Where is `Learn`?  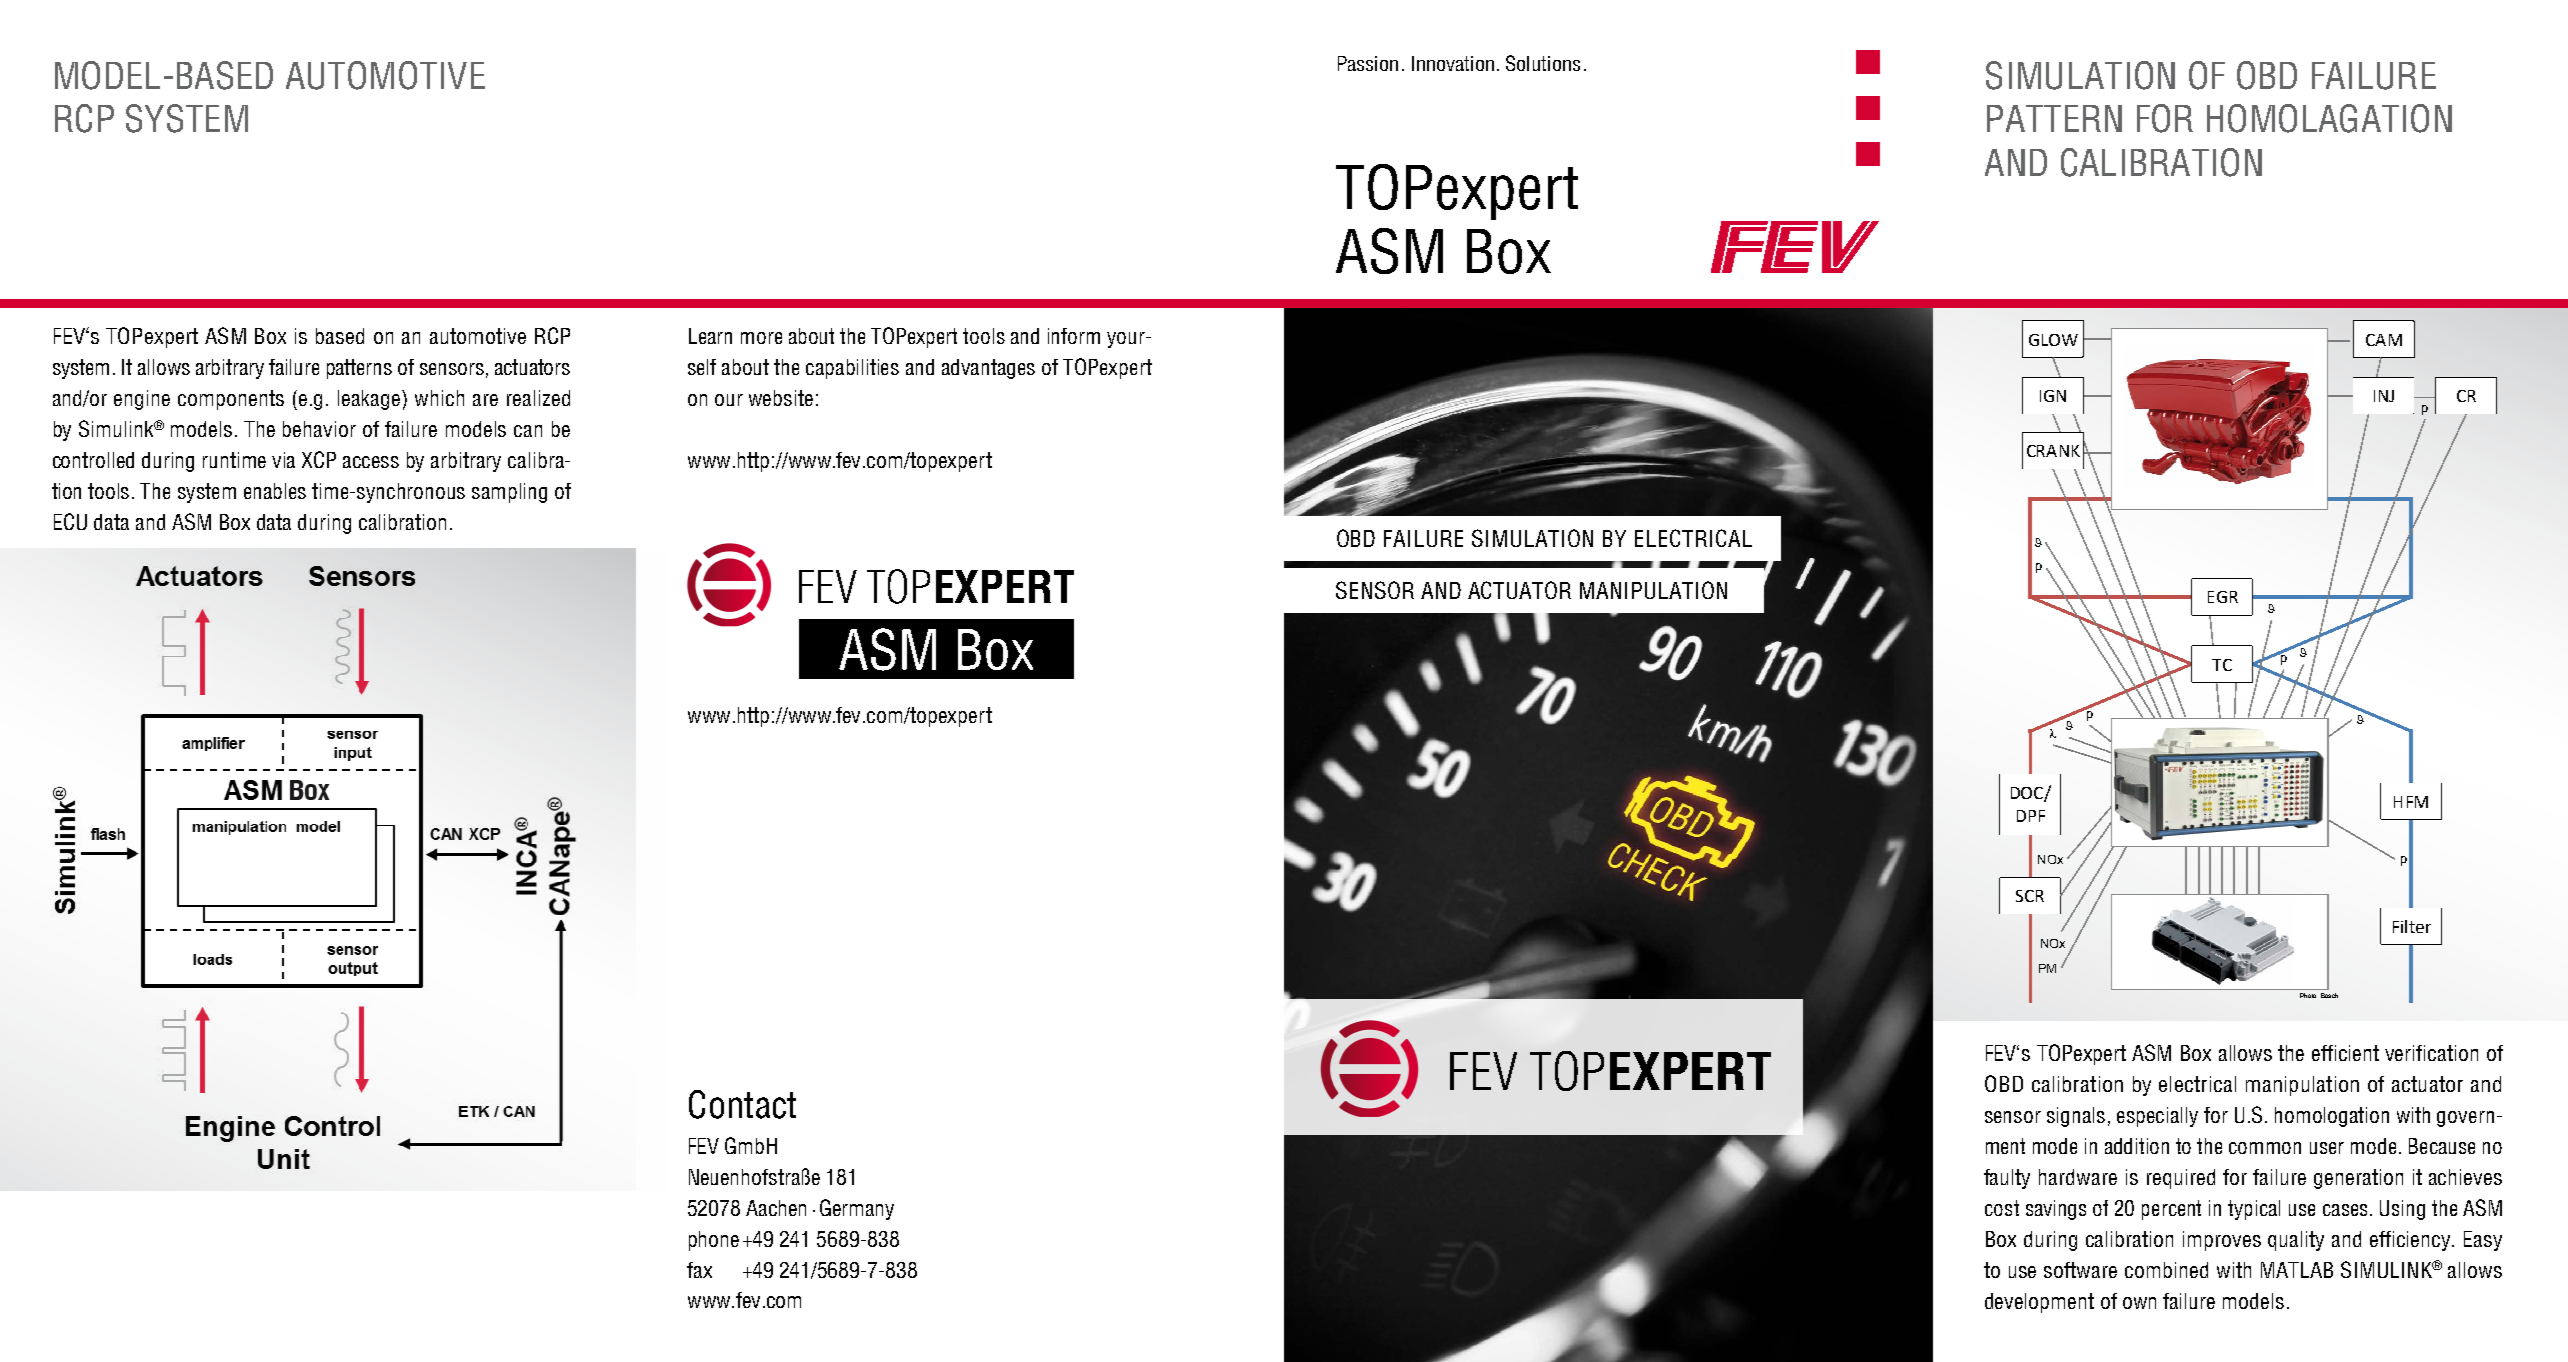
Learn is located at coordinates (710, 336).
